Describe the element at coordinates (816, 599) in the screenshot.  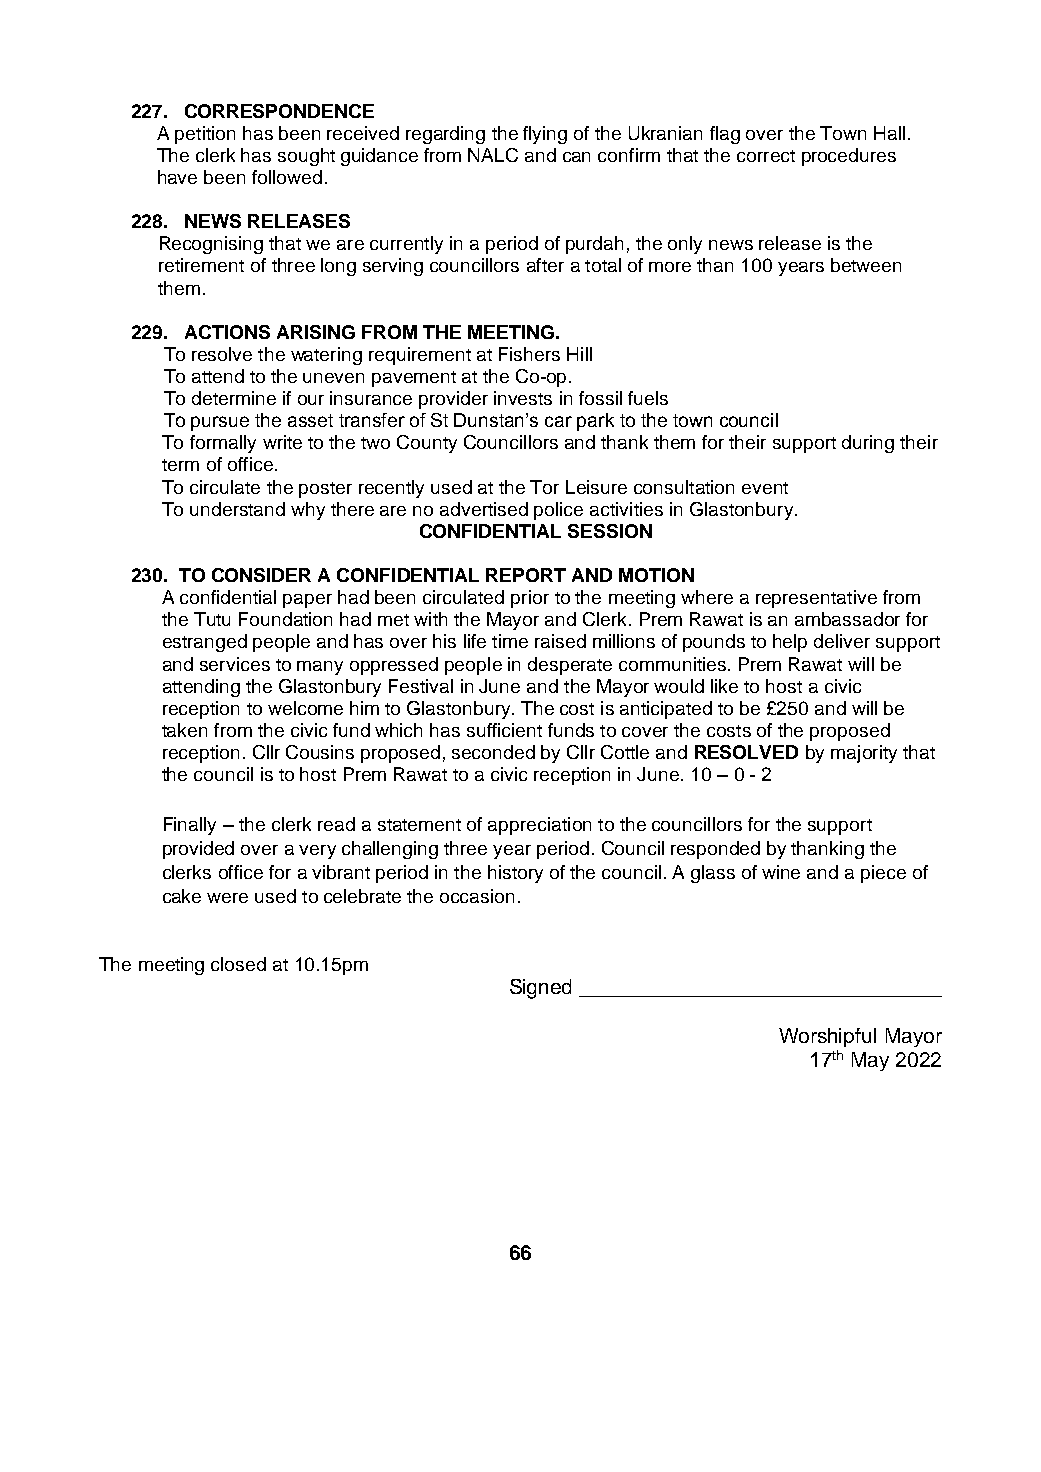
I see `representative` at that location.
